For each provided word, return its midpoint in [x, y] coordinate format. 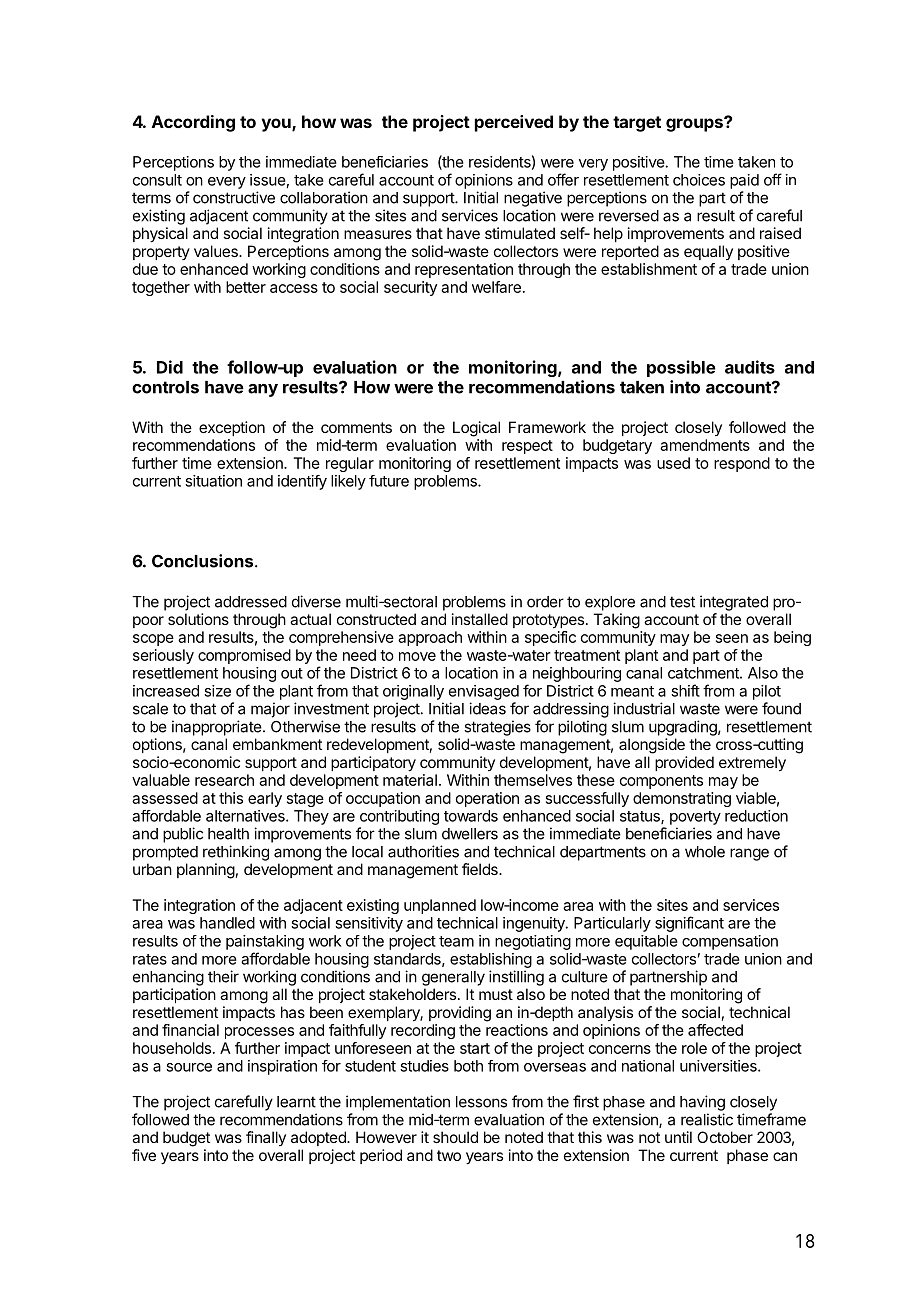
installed [480, 619]
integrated [734, 603]
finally [266, 1138]
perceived [514, 123]
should [455, 1137]
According [193, 123]
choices [699, 180]
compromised [244, 656]
